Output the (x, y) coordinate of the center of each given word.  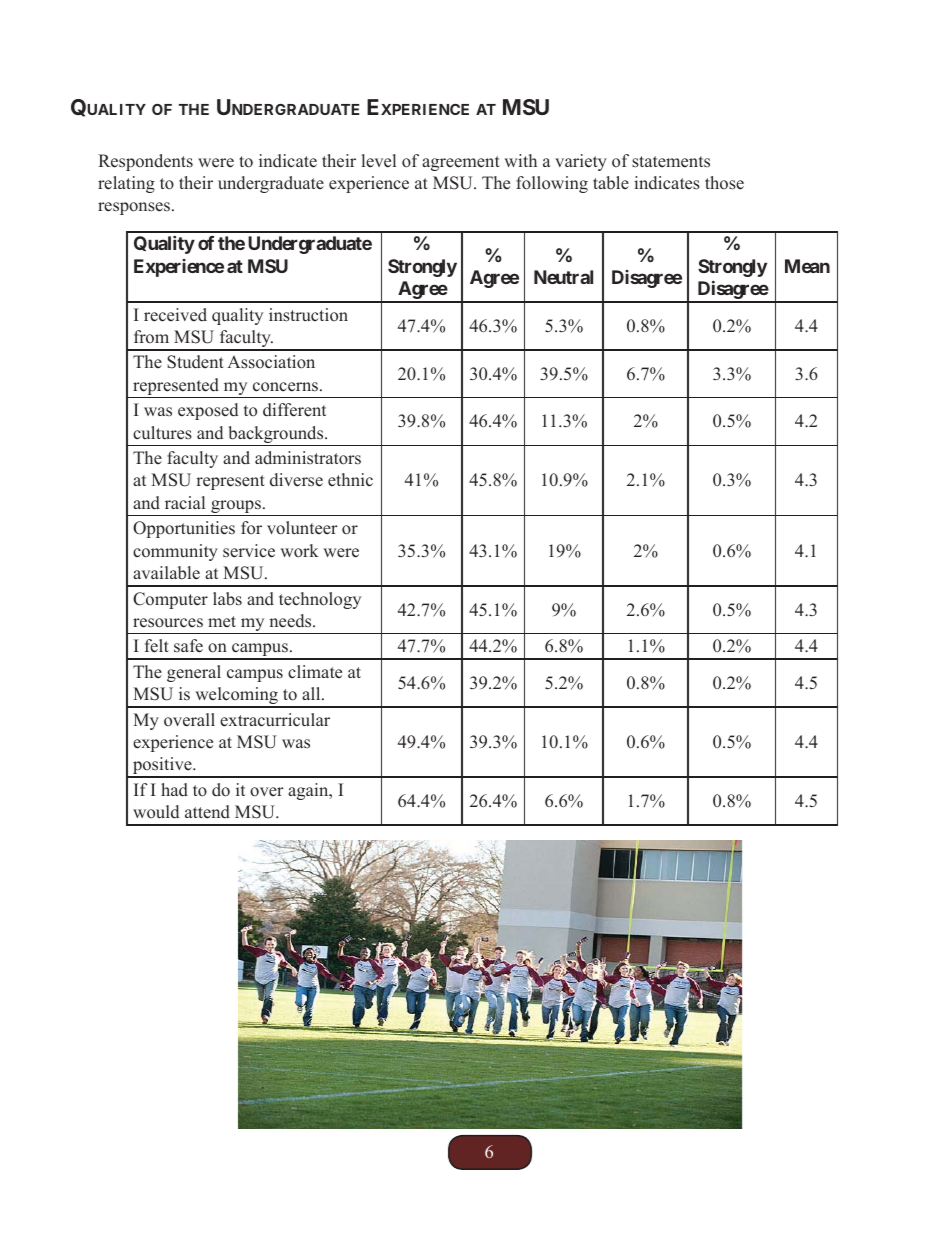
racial (185, 502)
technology (320, 600)
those (724, 183)
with (520, 160)
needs (291, 621)
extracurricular (275, 720)
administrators (308, 458)
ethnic (350, 480)
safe (188, 646)
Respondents (145, 162)
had (174, 790)
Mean (807, 266)
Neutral (563, 277)
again (309, 791)
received (175, 315)
